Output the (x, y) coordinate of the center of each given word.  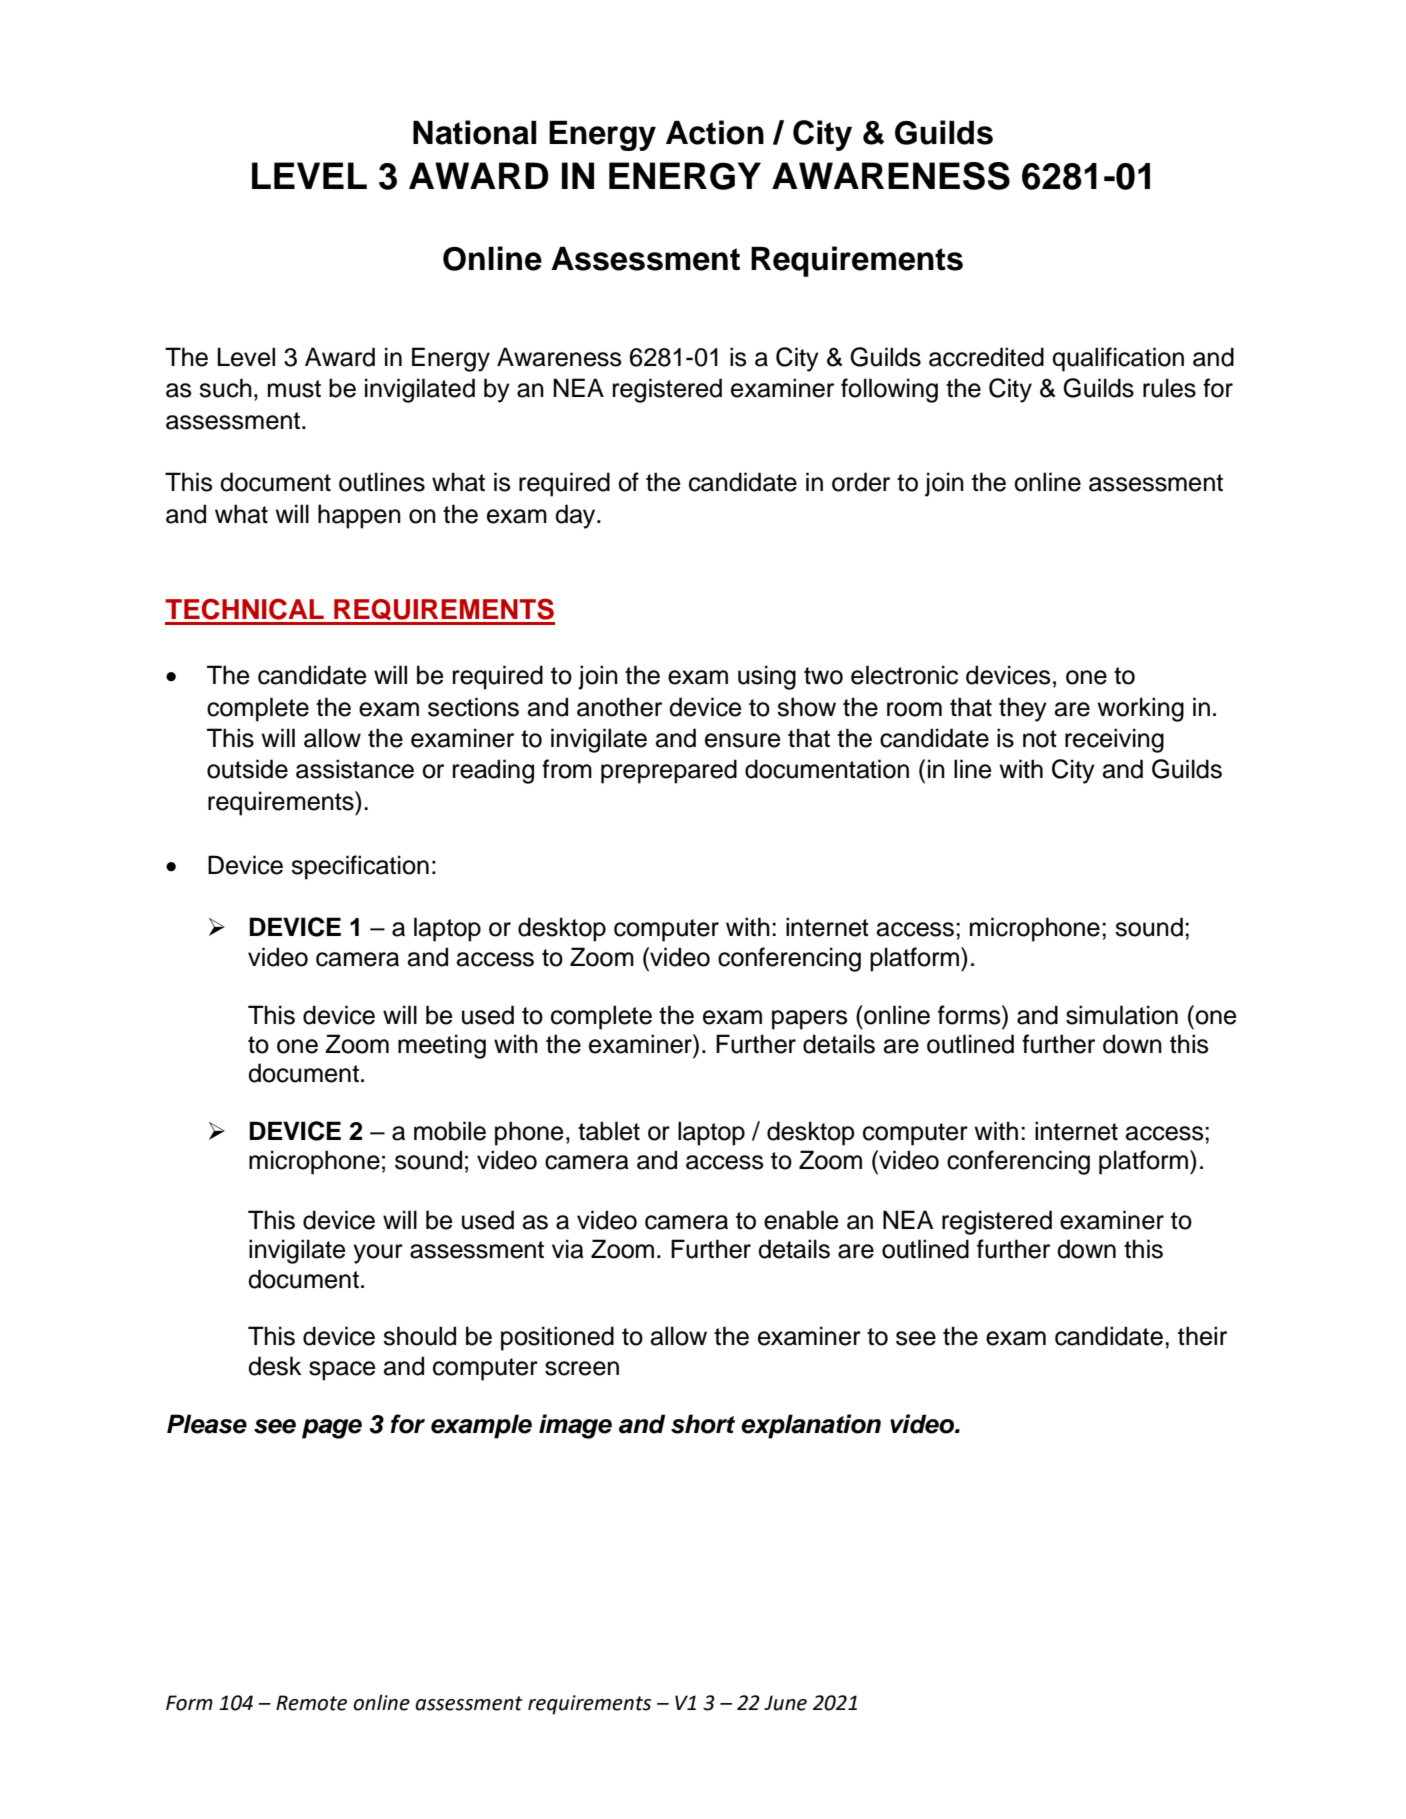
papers (810, 1020)
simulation (1122, 1015)
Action (715, 132)
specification (360, 867)
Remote (311, 1703)
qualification (1118, 359)
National (474, 132)
